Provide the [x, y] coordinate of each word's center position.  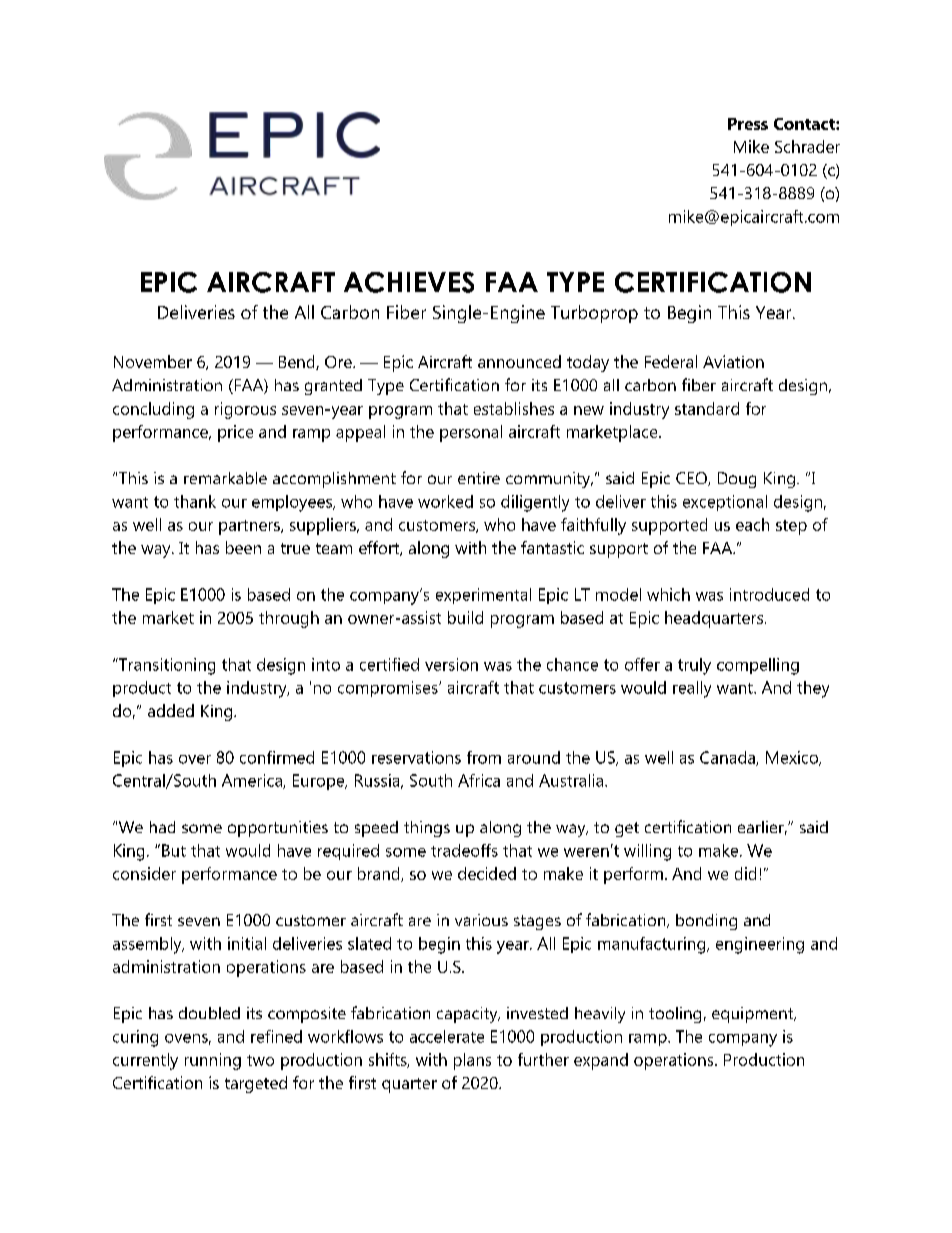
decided [487, 873]
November [153, 361]
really [692, 689]
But [174, 850]
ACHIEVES [409, 282]
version [451, 664]
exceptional [725, 503]
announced [519, 361]
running [213, 1061]
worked [445, 501]
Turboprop [594, 314]
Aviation [733, 361]
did [745, 873]
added [171, 710]
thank [195, 501]
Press [748, 124]
